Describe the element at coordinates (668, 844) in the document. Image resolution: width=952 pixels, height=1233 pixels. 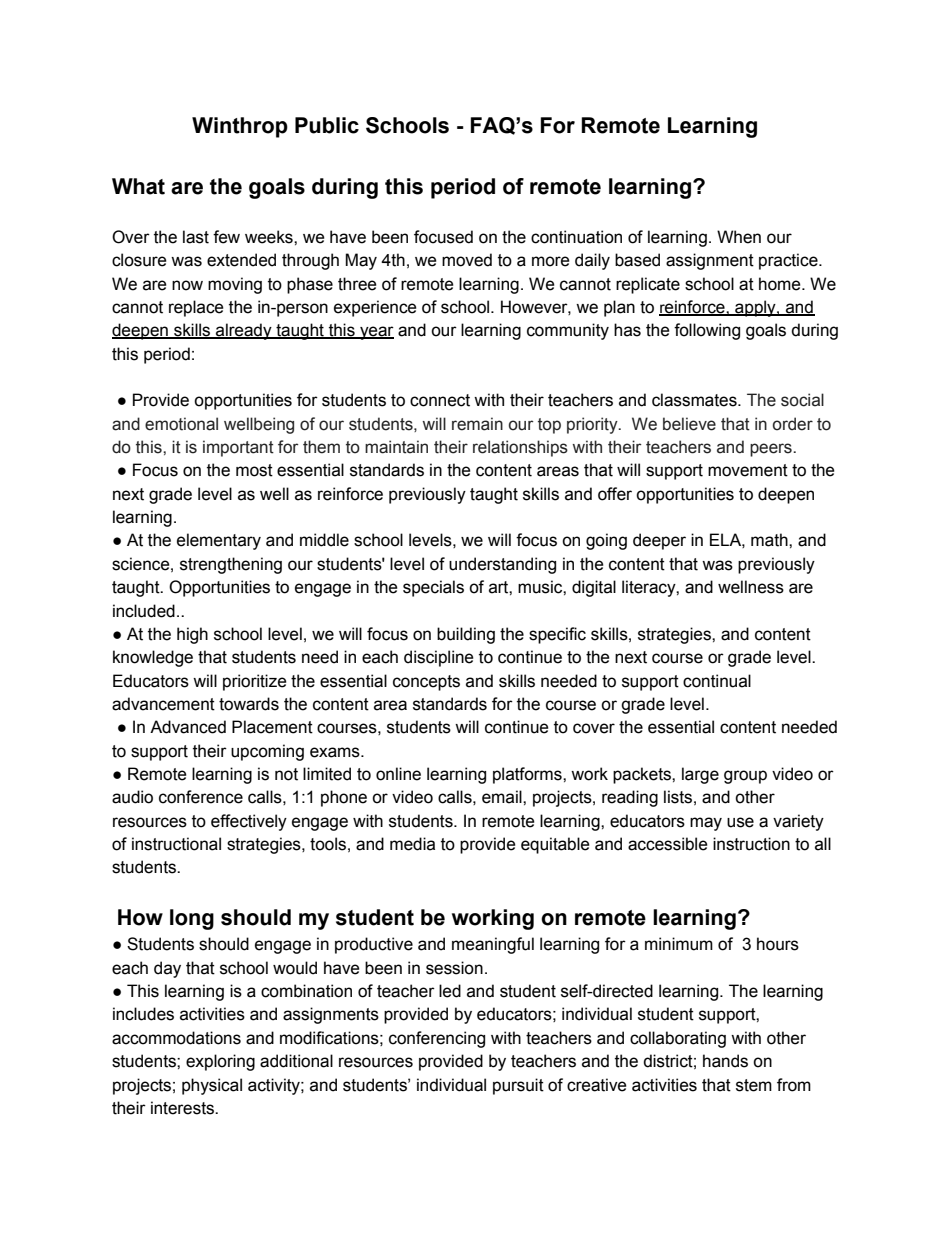
I see `accessible` at that location.
